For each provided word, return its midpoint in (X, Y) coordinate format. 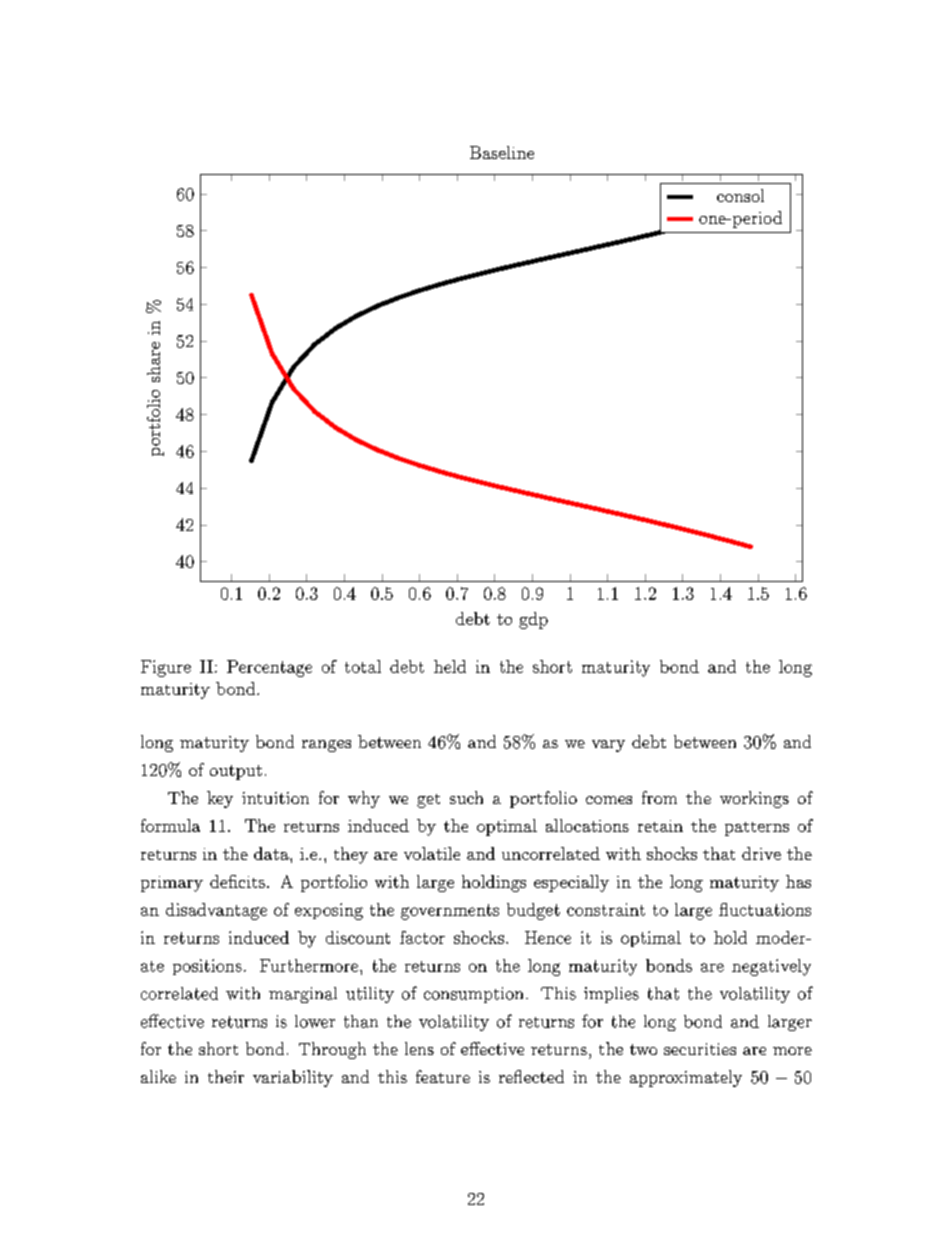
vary (608, 746)
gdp (533, 620)
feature (443, 1076)
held (450, 666)
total (363, 666)
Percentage (269, 668)
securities (700, 1049)
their (226, 1076)
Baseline (502, 152)
